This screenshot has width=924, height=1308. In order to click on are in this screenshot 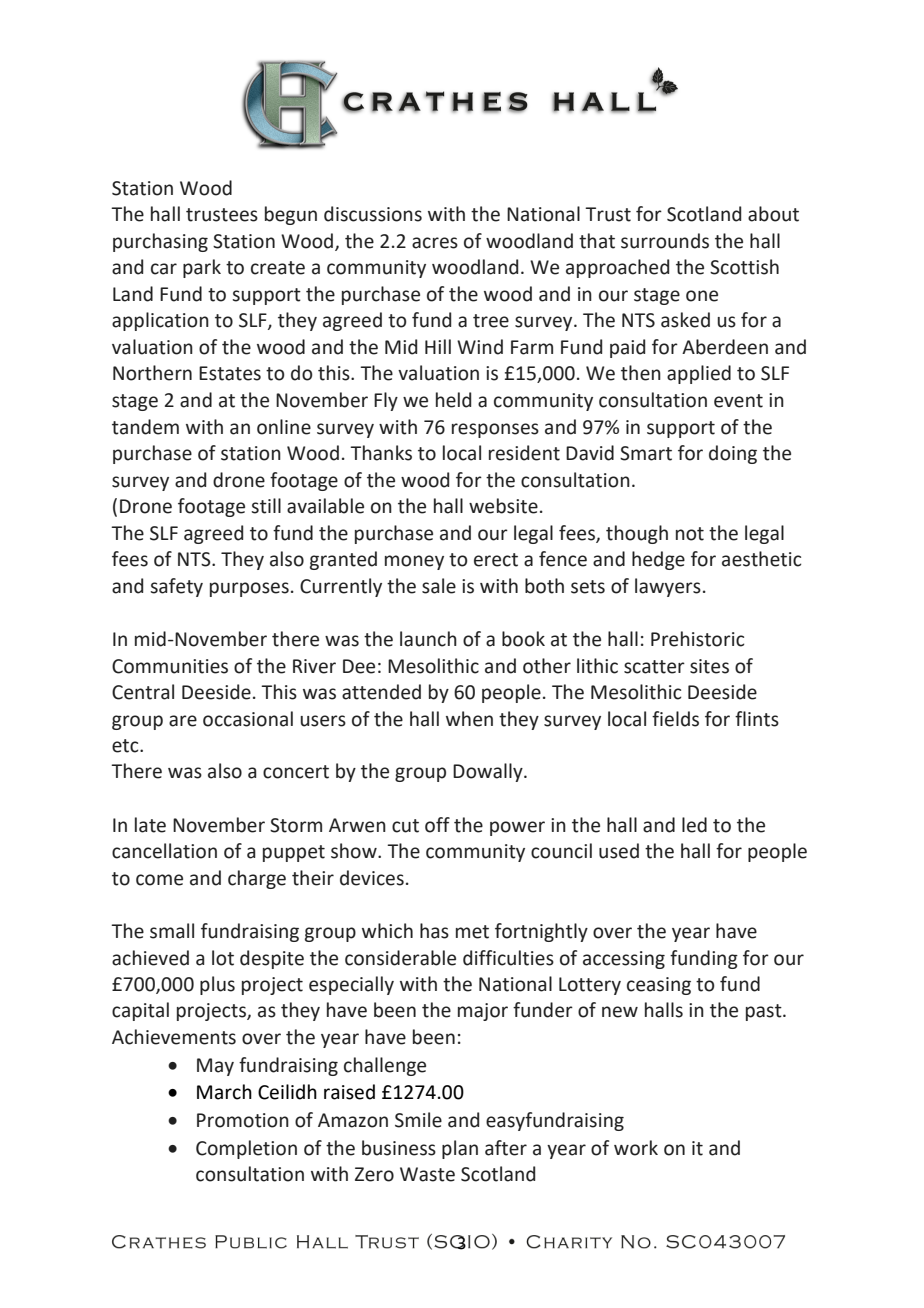, I will do `click(183, 721)`.
